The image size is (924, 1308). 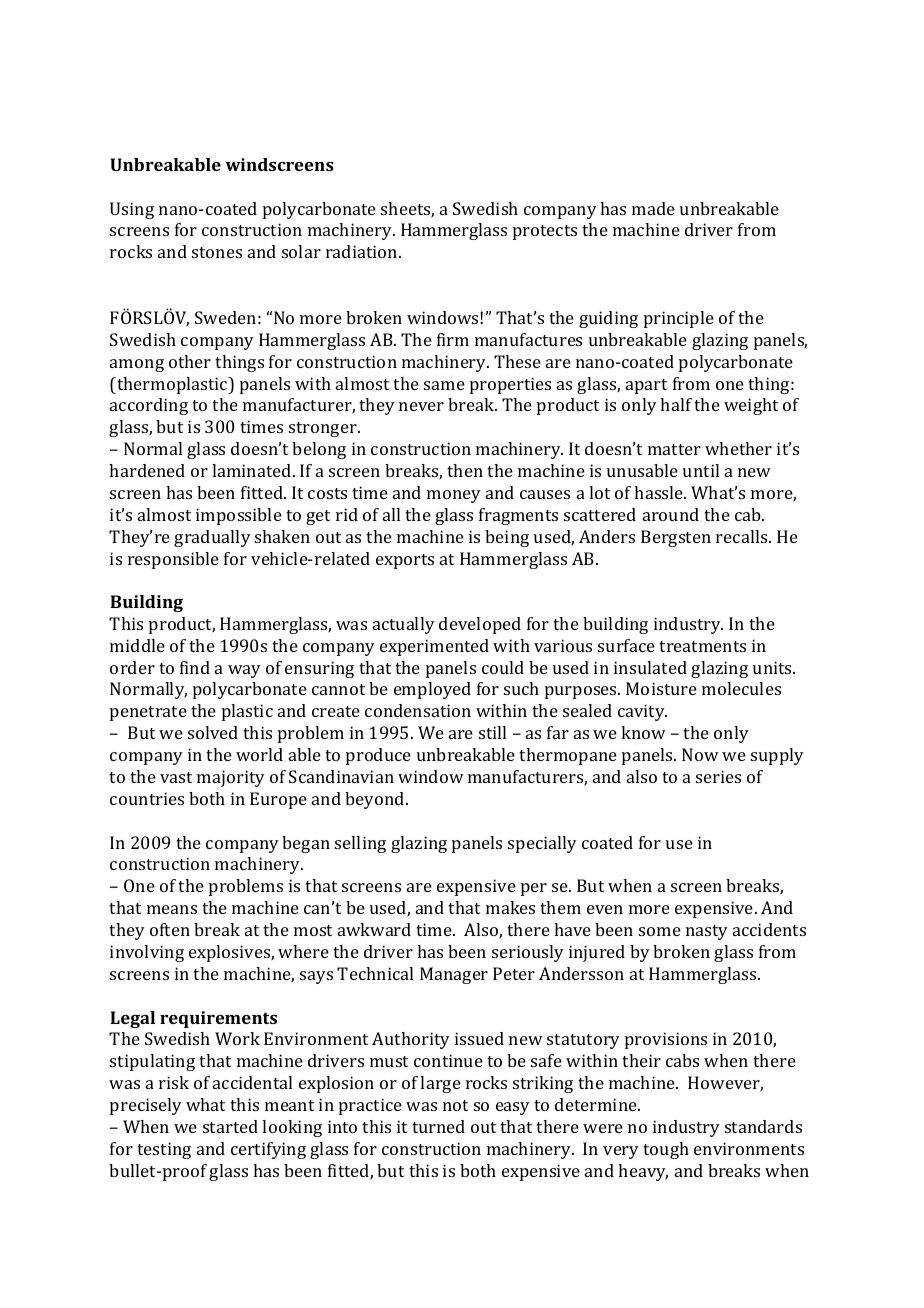 What do you see at coordinates (253, 470) in the image?
I see `laminated` at bounding box center [253, 470].
